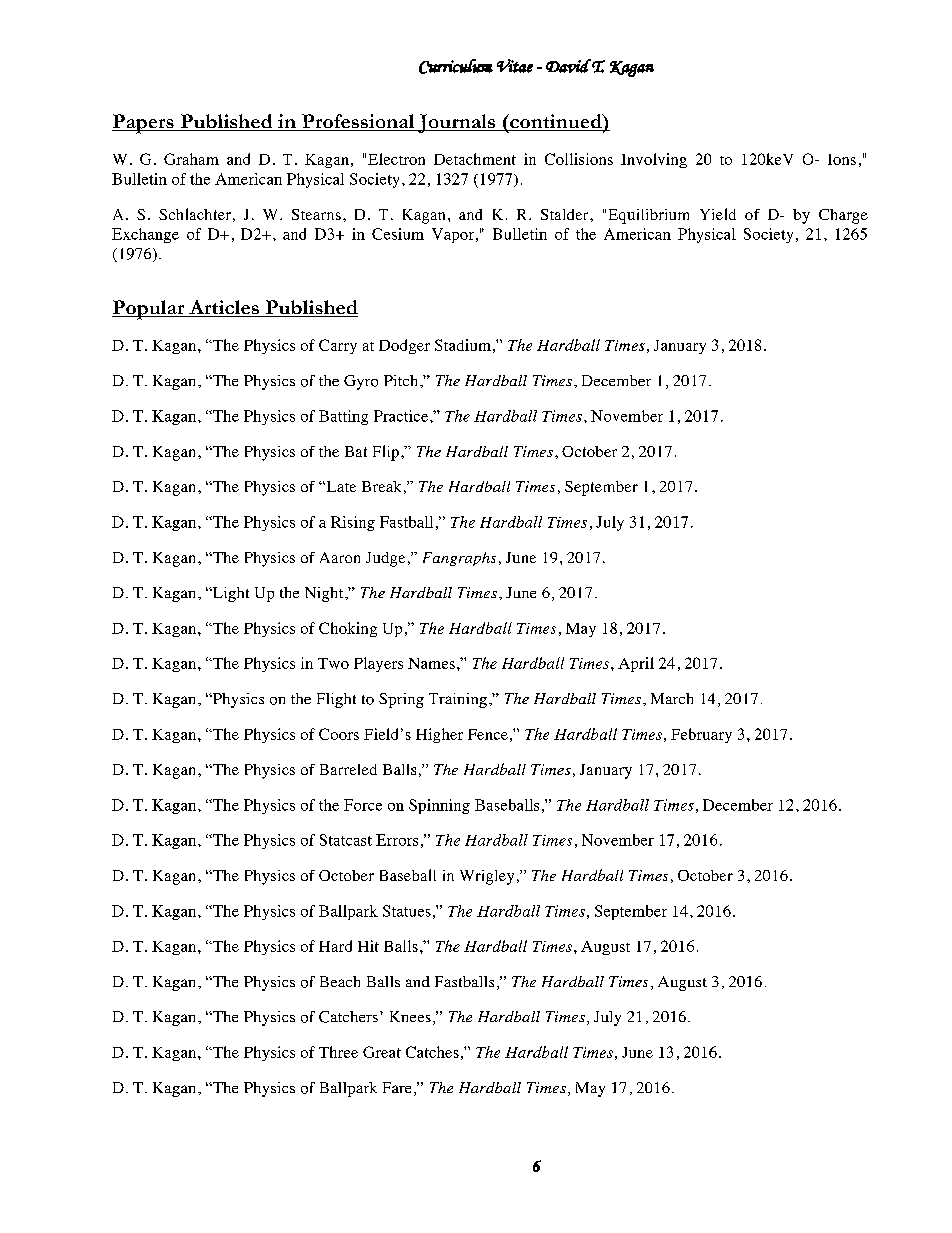 The width and height of the image is (952, 1233). I want to click on Three, so click(338, 1052).
